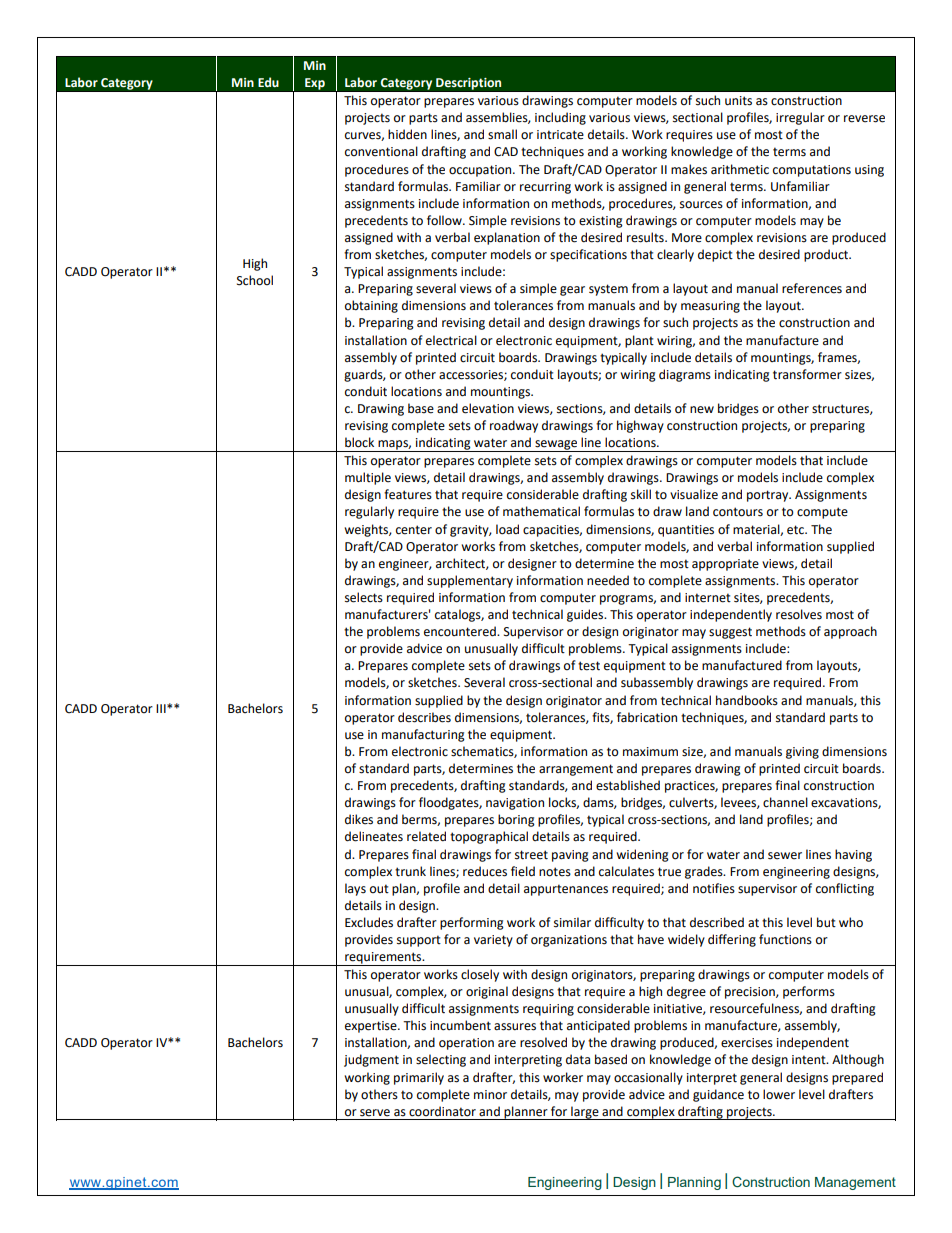 The width and height of the screenshot is (952, 1233). Describe the element at coordinates (800, 118) in the screenshot. I see `irregular` at that location.
